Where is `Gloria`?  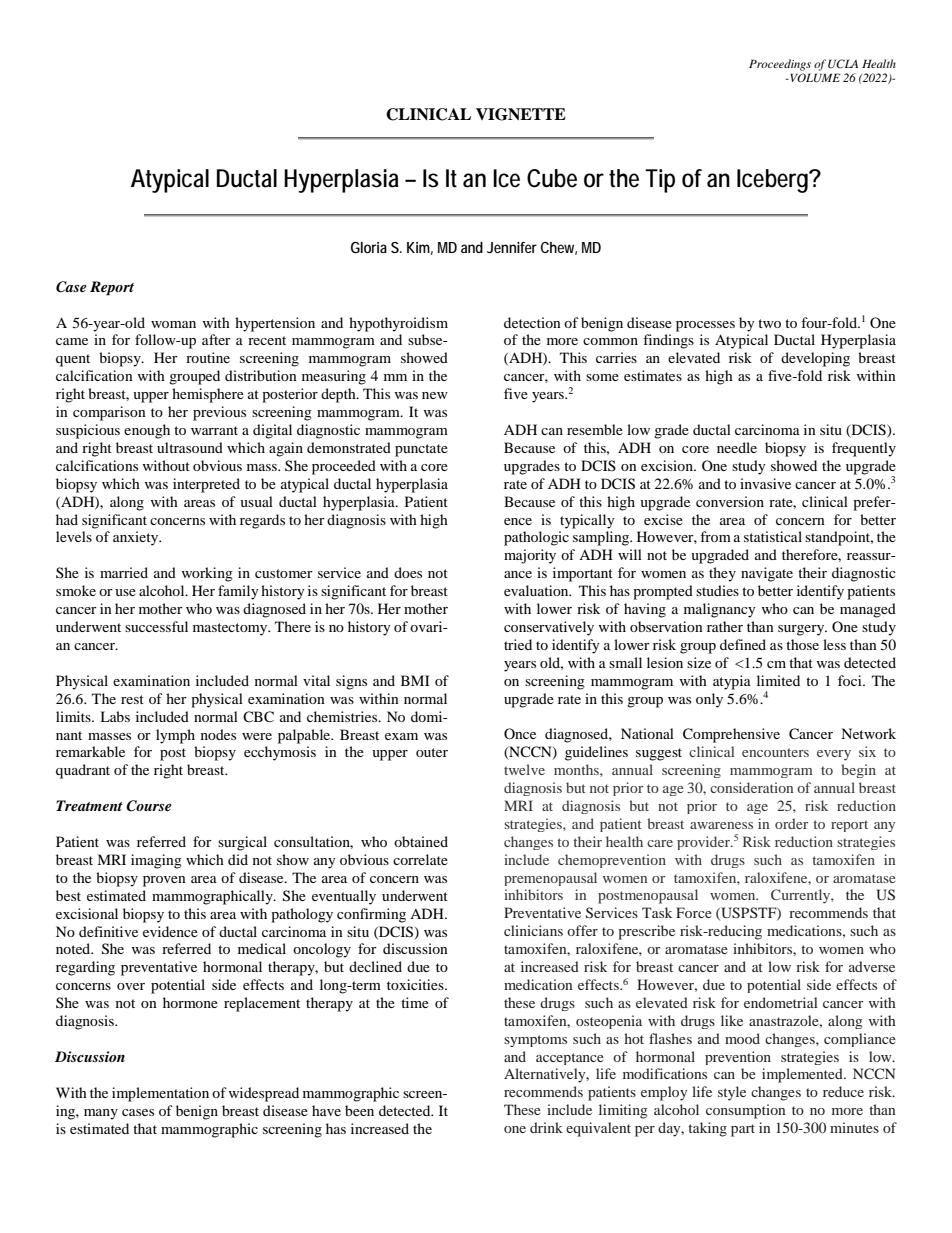 Gloria is located at coordinates (369, 247).
